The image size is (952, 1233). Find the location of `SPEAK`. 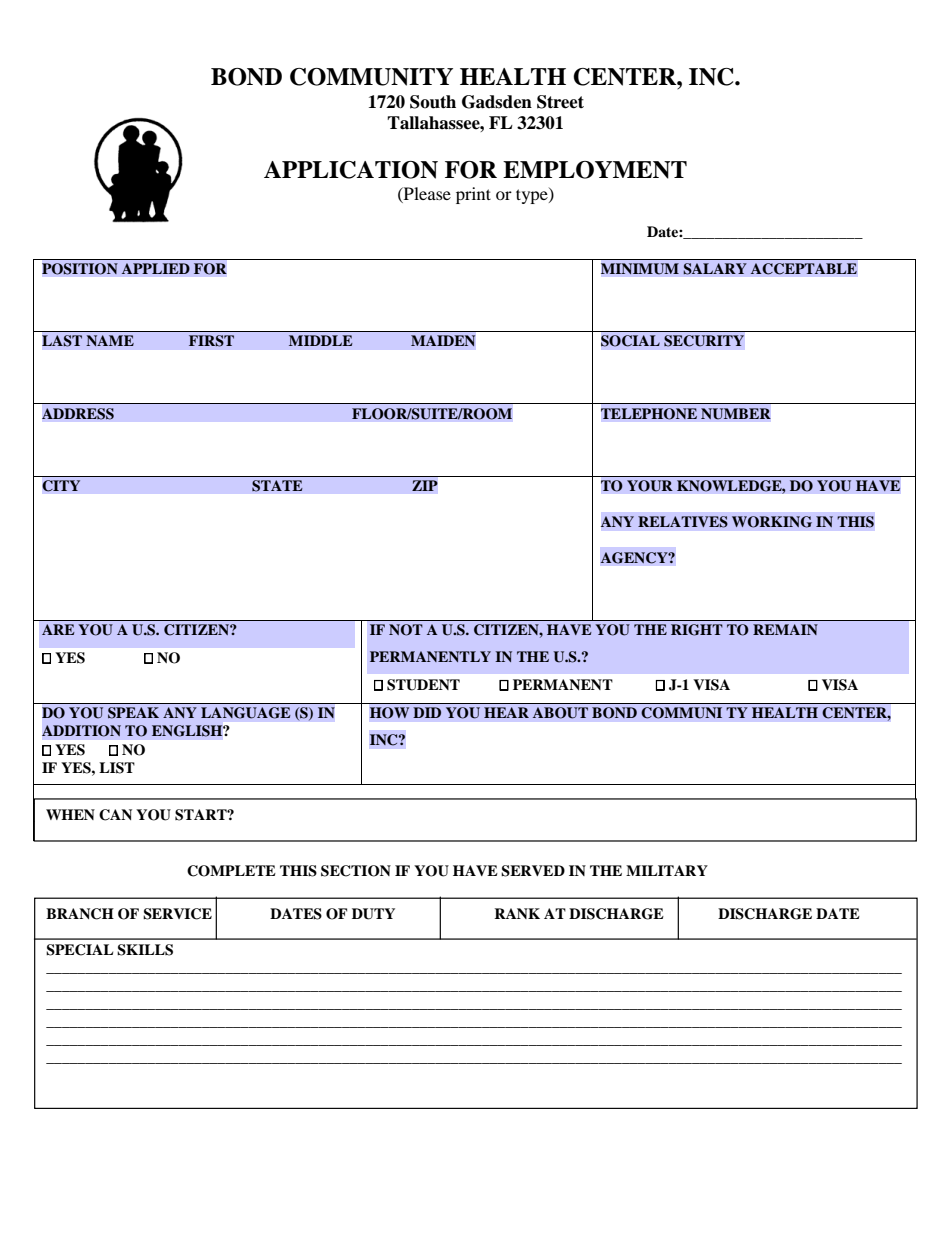

SPEAK is located at coordinates (133, 713).
